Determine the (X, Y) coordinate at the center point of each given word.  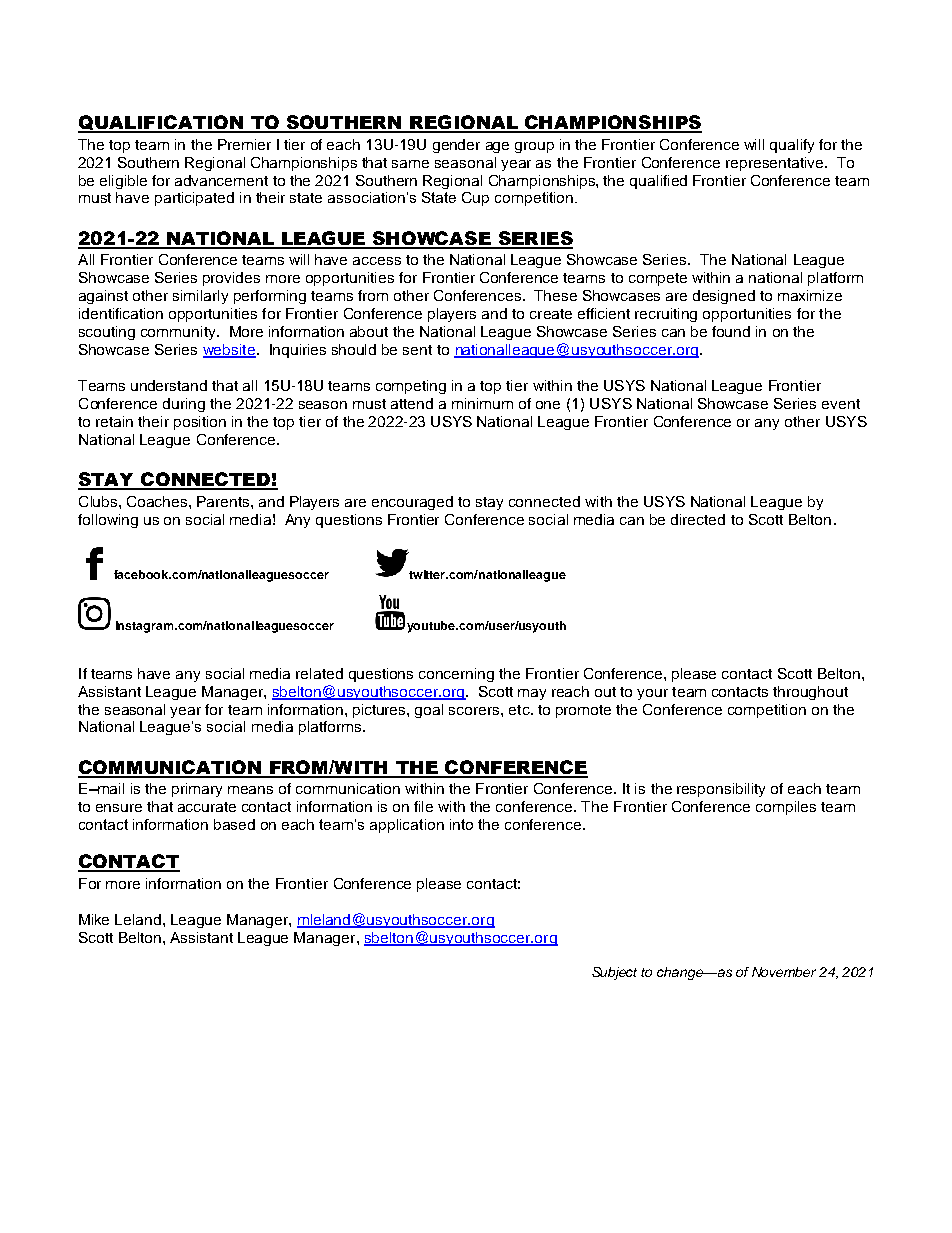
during (184, 405)
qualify (792, 146)
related (319, 673)
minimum (482, 403)
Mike (94, 919)
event (841, 404)
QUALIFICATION (161, 124)
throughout (810, 693)
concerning (456, 675)
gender (456, 146)
